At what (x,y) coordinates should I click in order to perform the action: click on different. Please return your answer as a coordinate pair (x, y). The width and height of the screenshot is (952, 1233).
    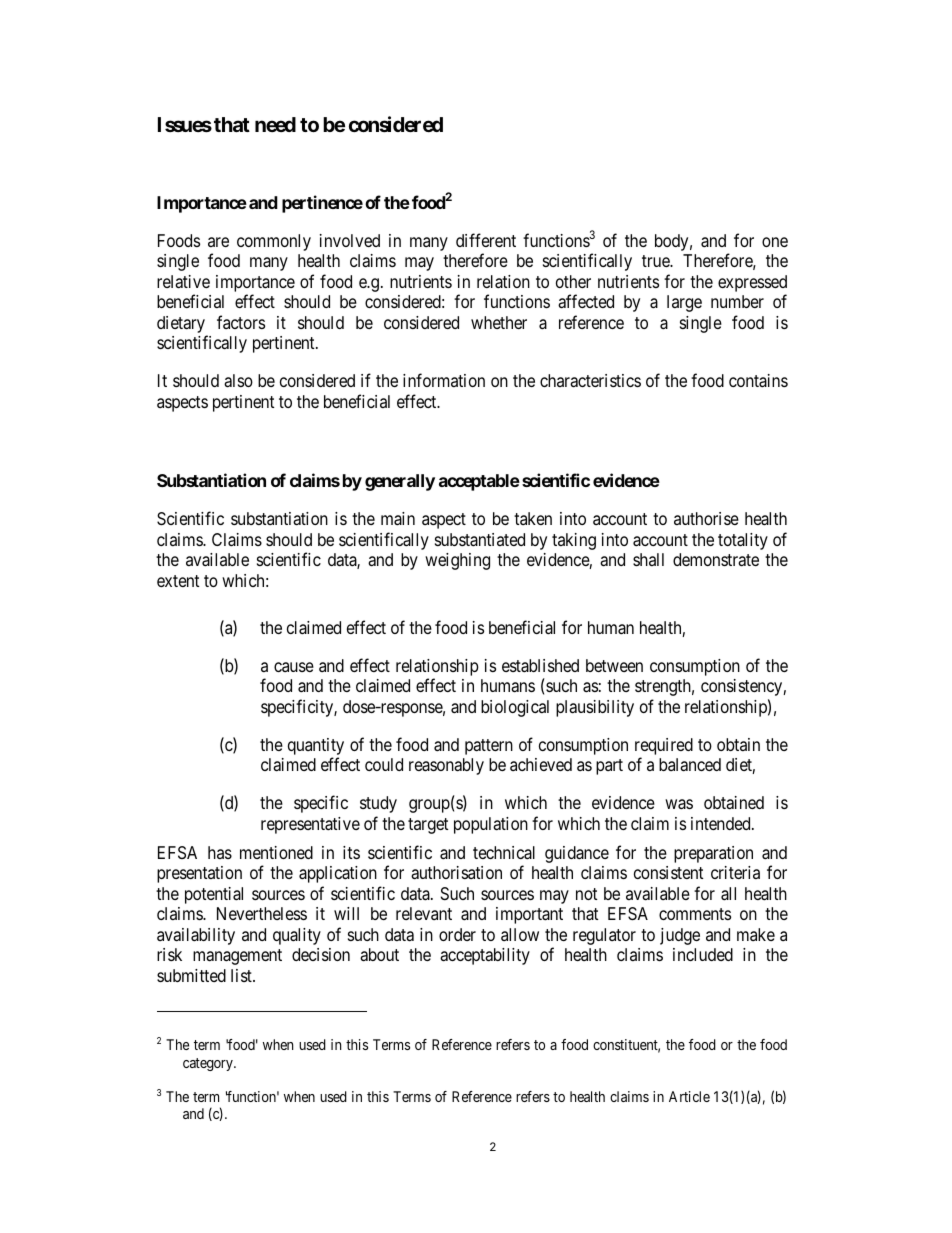
    Looking at the image, I should click on (486, 240).
